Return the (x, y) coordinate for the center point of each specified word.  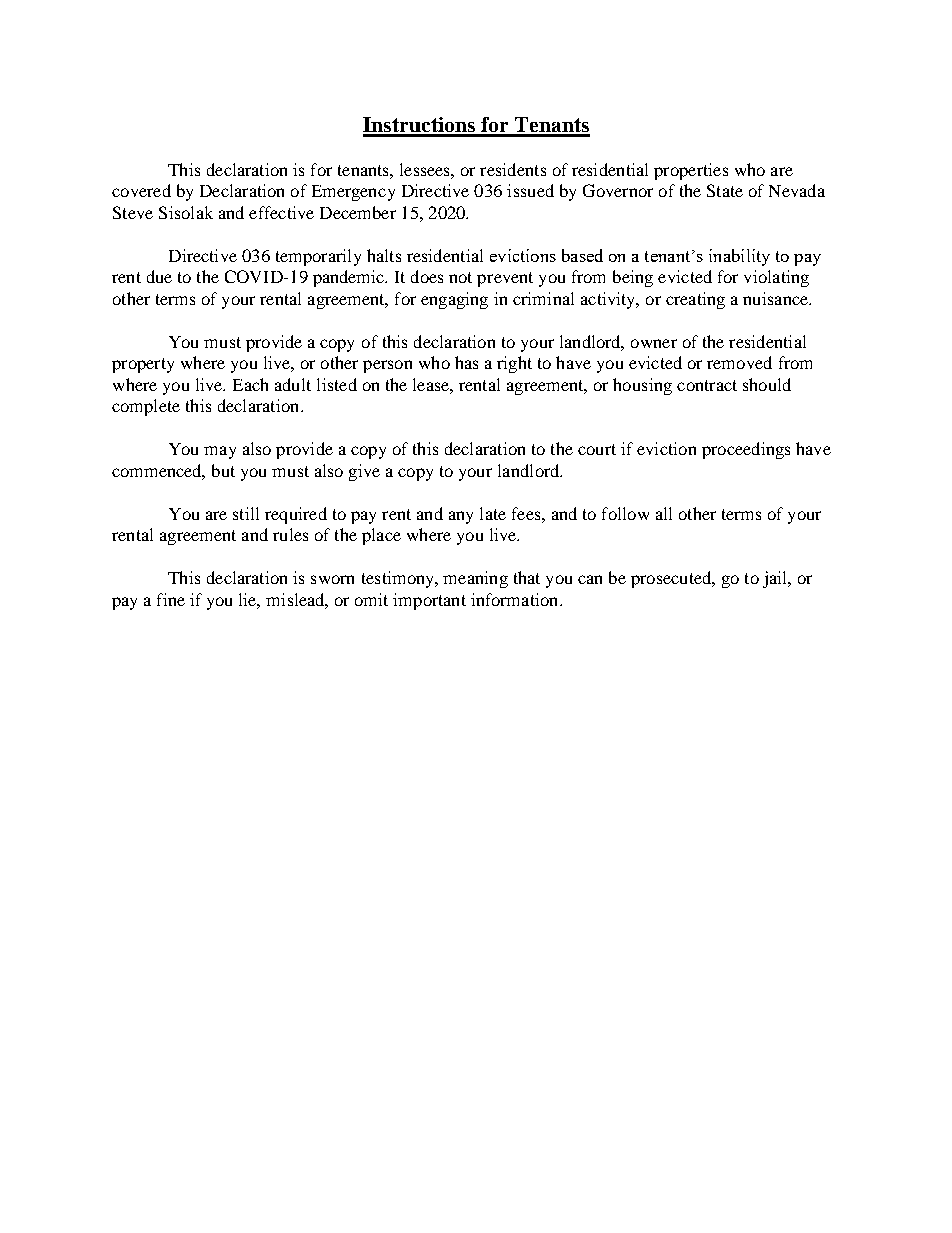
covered (141, 190)
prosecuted (672, 579)
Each (250, 384)
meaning (475, 579)
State (725, 190)
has (466, 362)
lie (249, 600)
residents (513, 169)
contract (707, 385)
